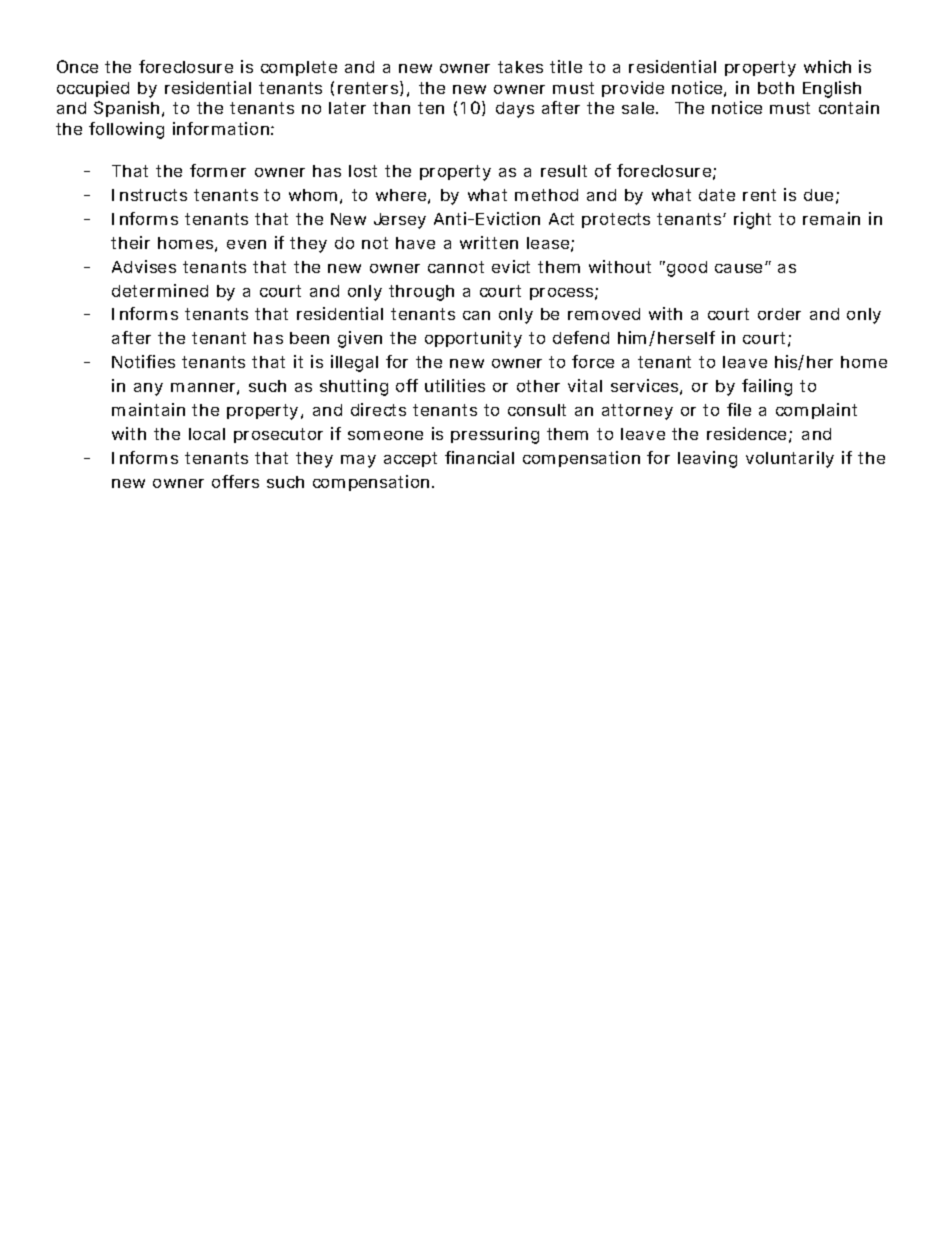 The image size is (952, 1233). What do you see at coordinates (520, 67) in the image?
I see `takes` at bounding box center [520, 67].
